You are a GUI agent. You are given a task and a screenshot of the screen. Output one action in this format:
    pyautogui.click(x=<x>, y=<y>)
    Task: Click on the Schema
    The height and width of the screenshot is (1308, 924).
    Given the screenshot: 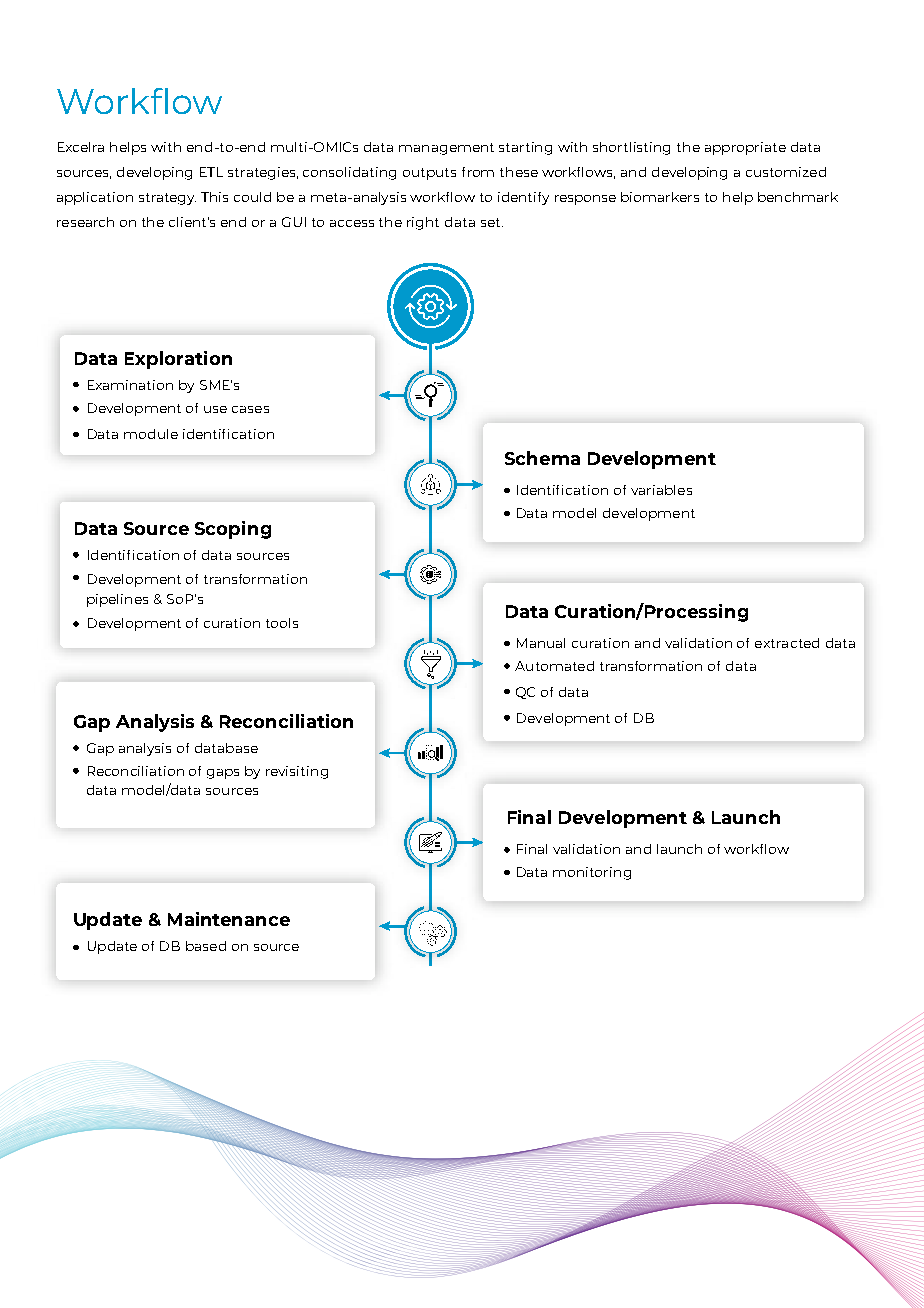 What is the action you would take?
    pyautogui.click(x=542, y=458)
